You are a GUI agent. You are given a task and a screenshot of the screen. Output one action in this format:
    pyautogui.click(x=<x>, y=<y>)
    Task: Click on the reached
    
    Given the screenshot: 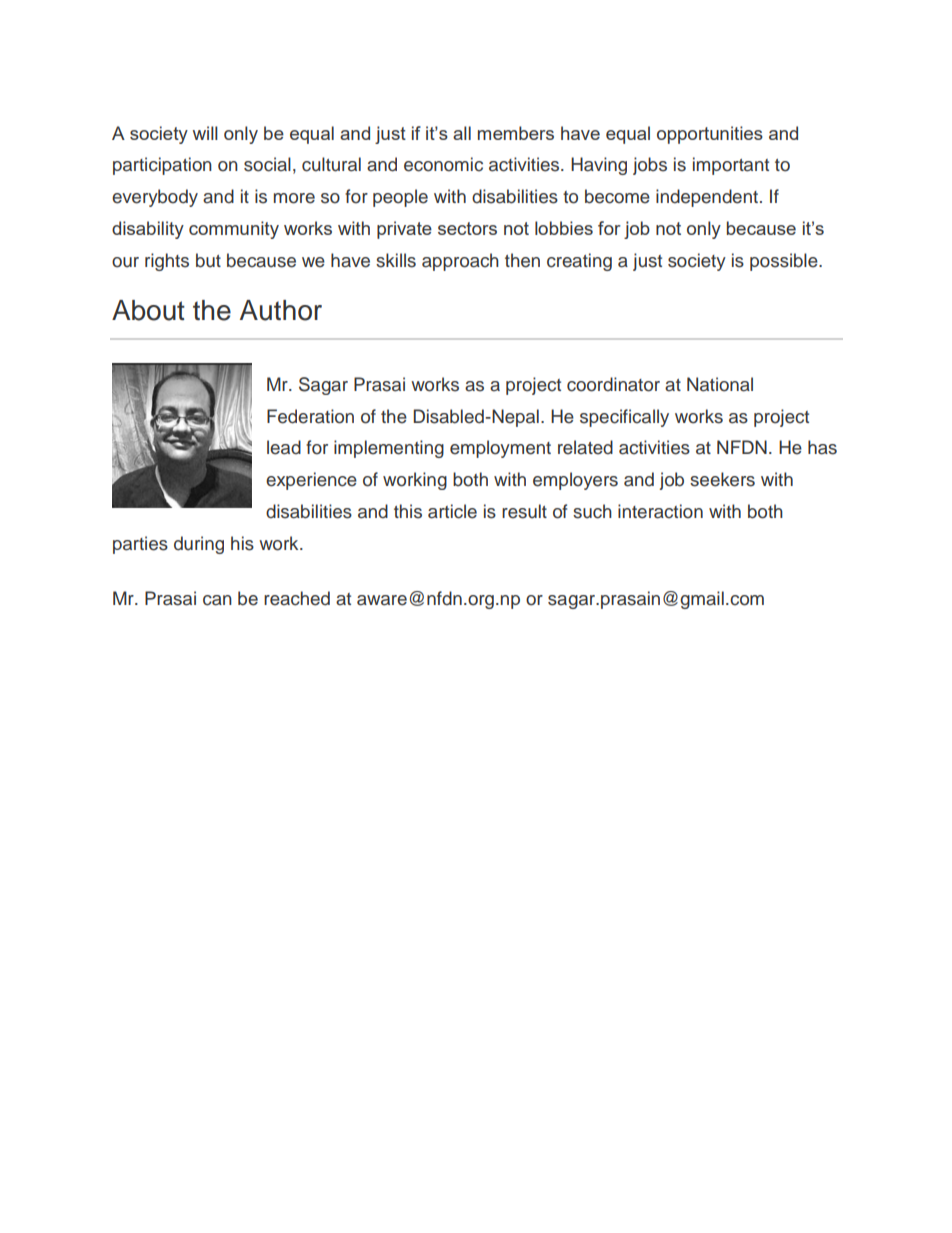 What is the action you would take?
    pyautogui.click(x=297, y=598)
